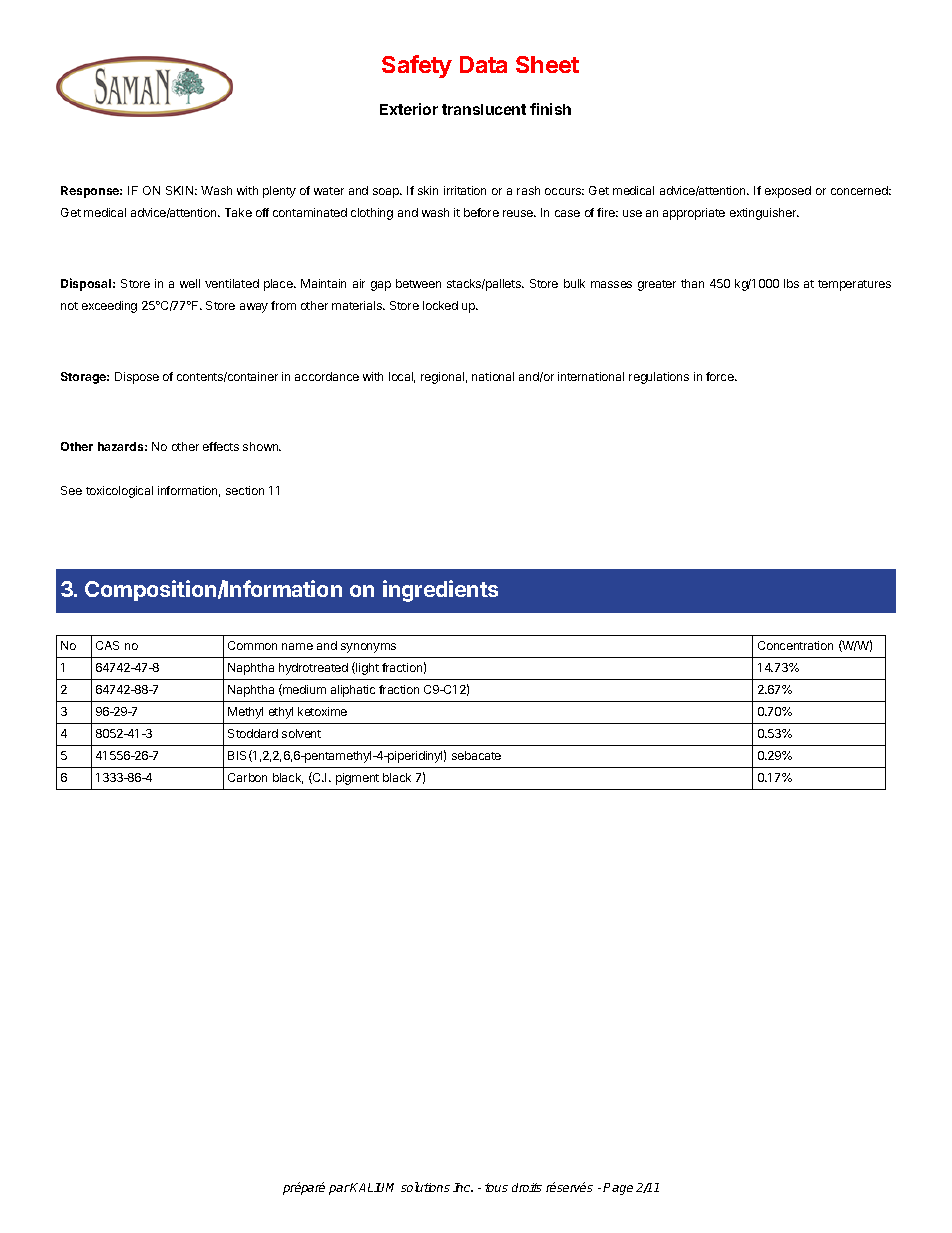 Image resolution: width=952 pixels, height=1233 pixels. What do you see at coordinates (618, 1189) in the image?
I see `Page` at bounding box center [618, 1189].
